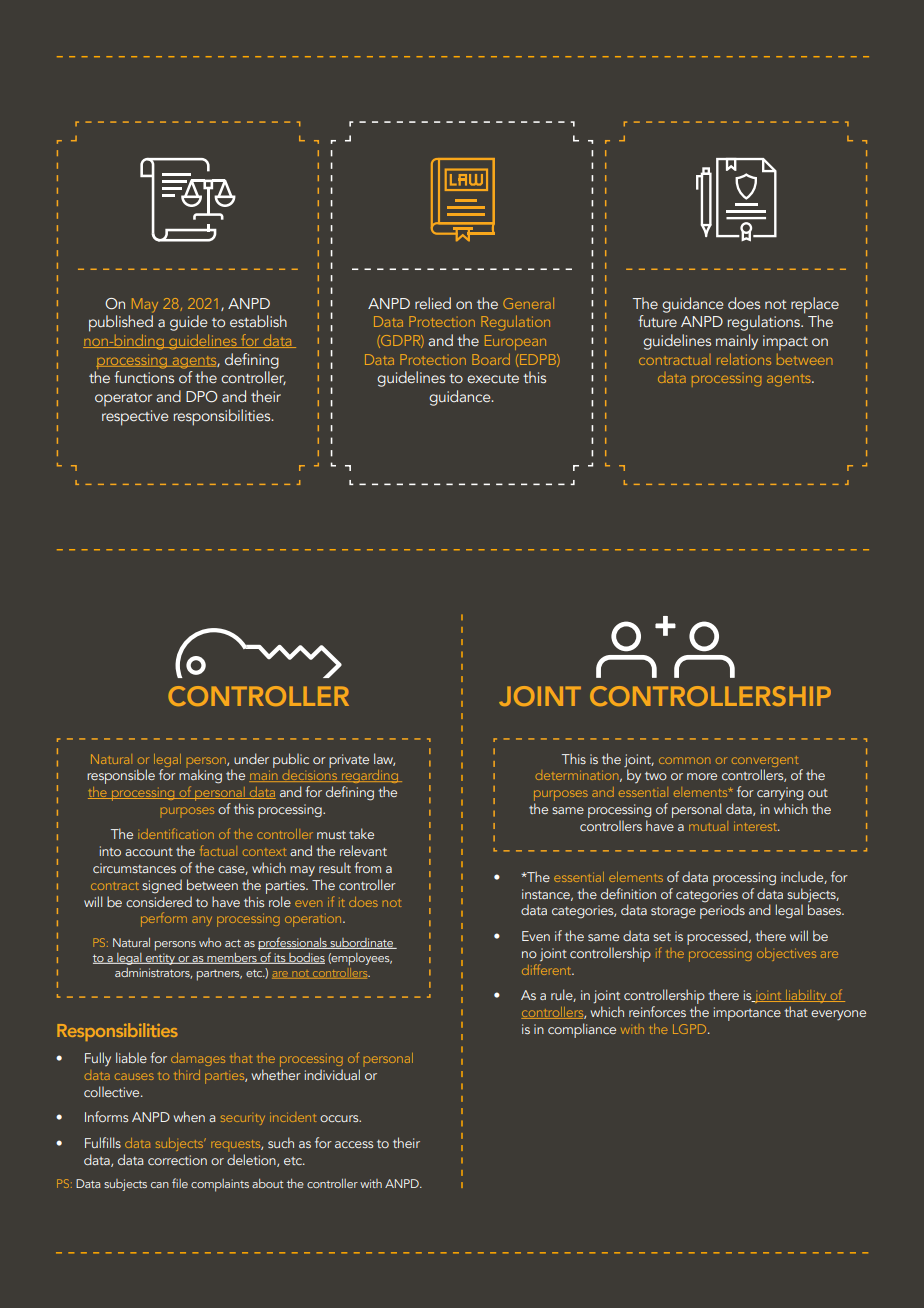  Describe the element at coordinates (765, 761) in the screenshot. I see `convergent` at that location.
